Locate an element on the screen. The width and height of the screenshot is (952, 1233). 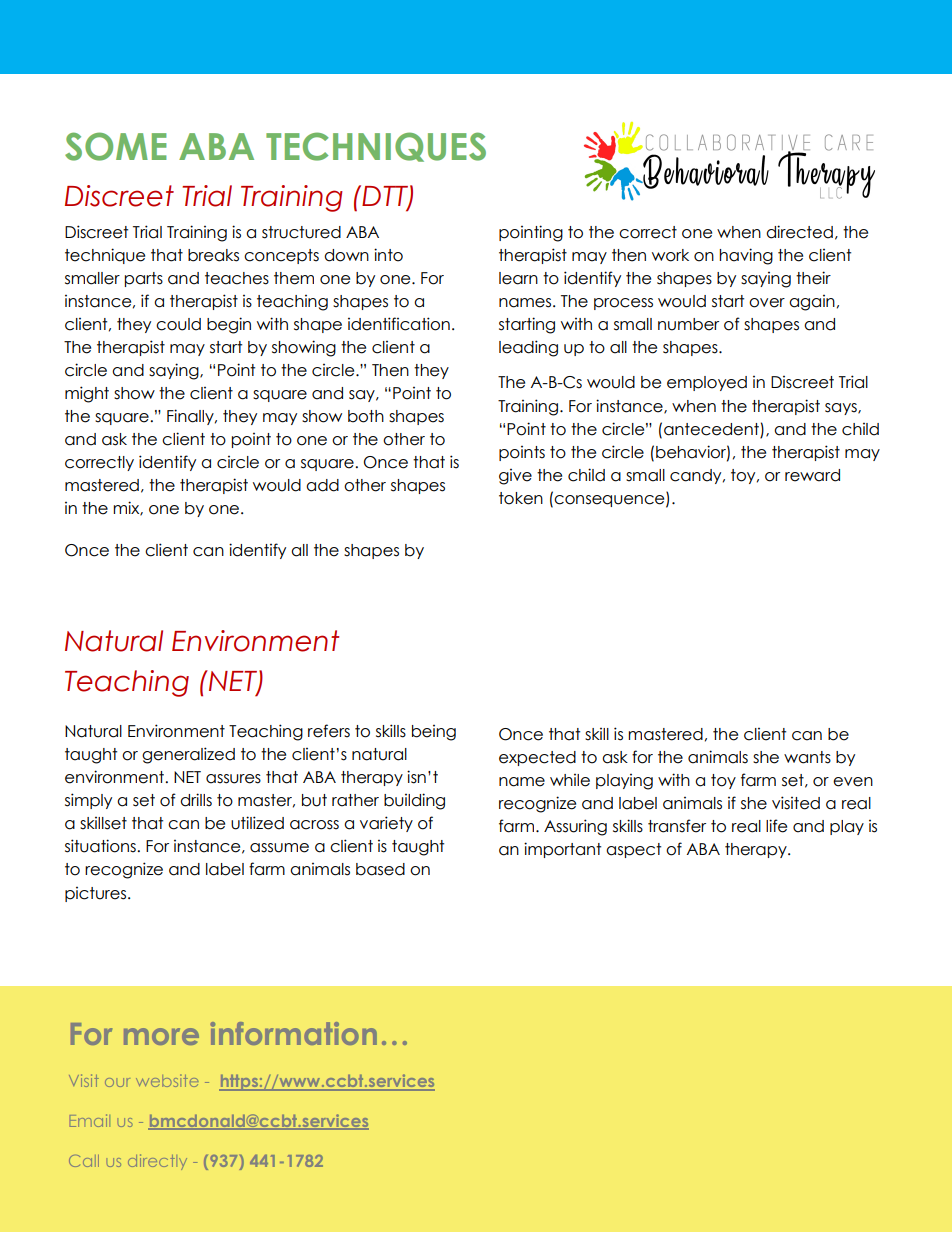
generalized is located at coordinates (188, 755).
